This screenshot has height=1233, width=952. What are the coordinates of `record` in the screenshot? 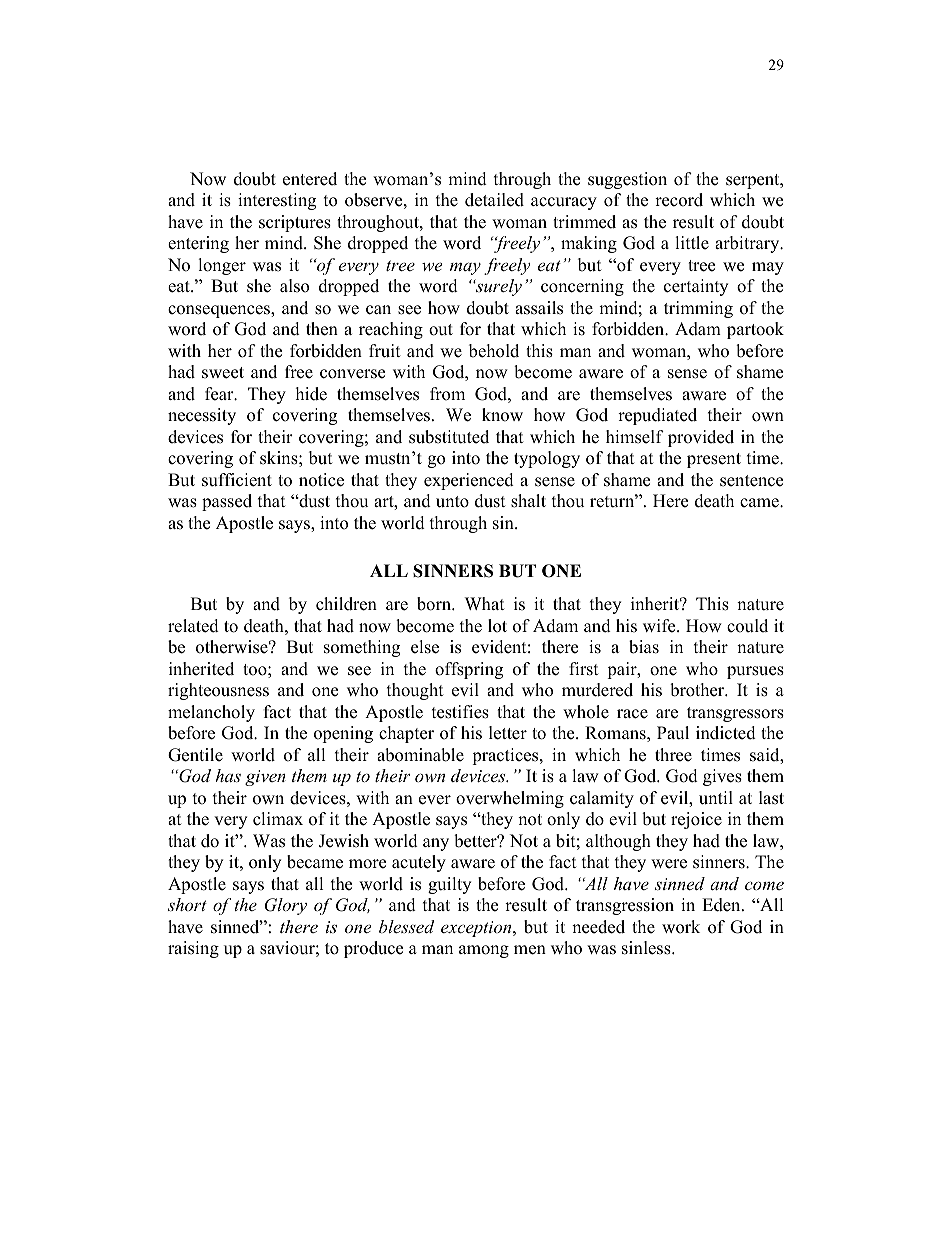 It's located at (679, 200).
